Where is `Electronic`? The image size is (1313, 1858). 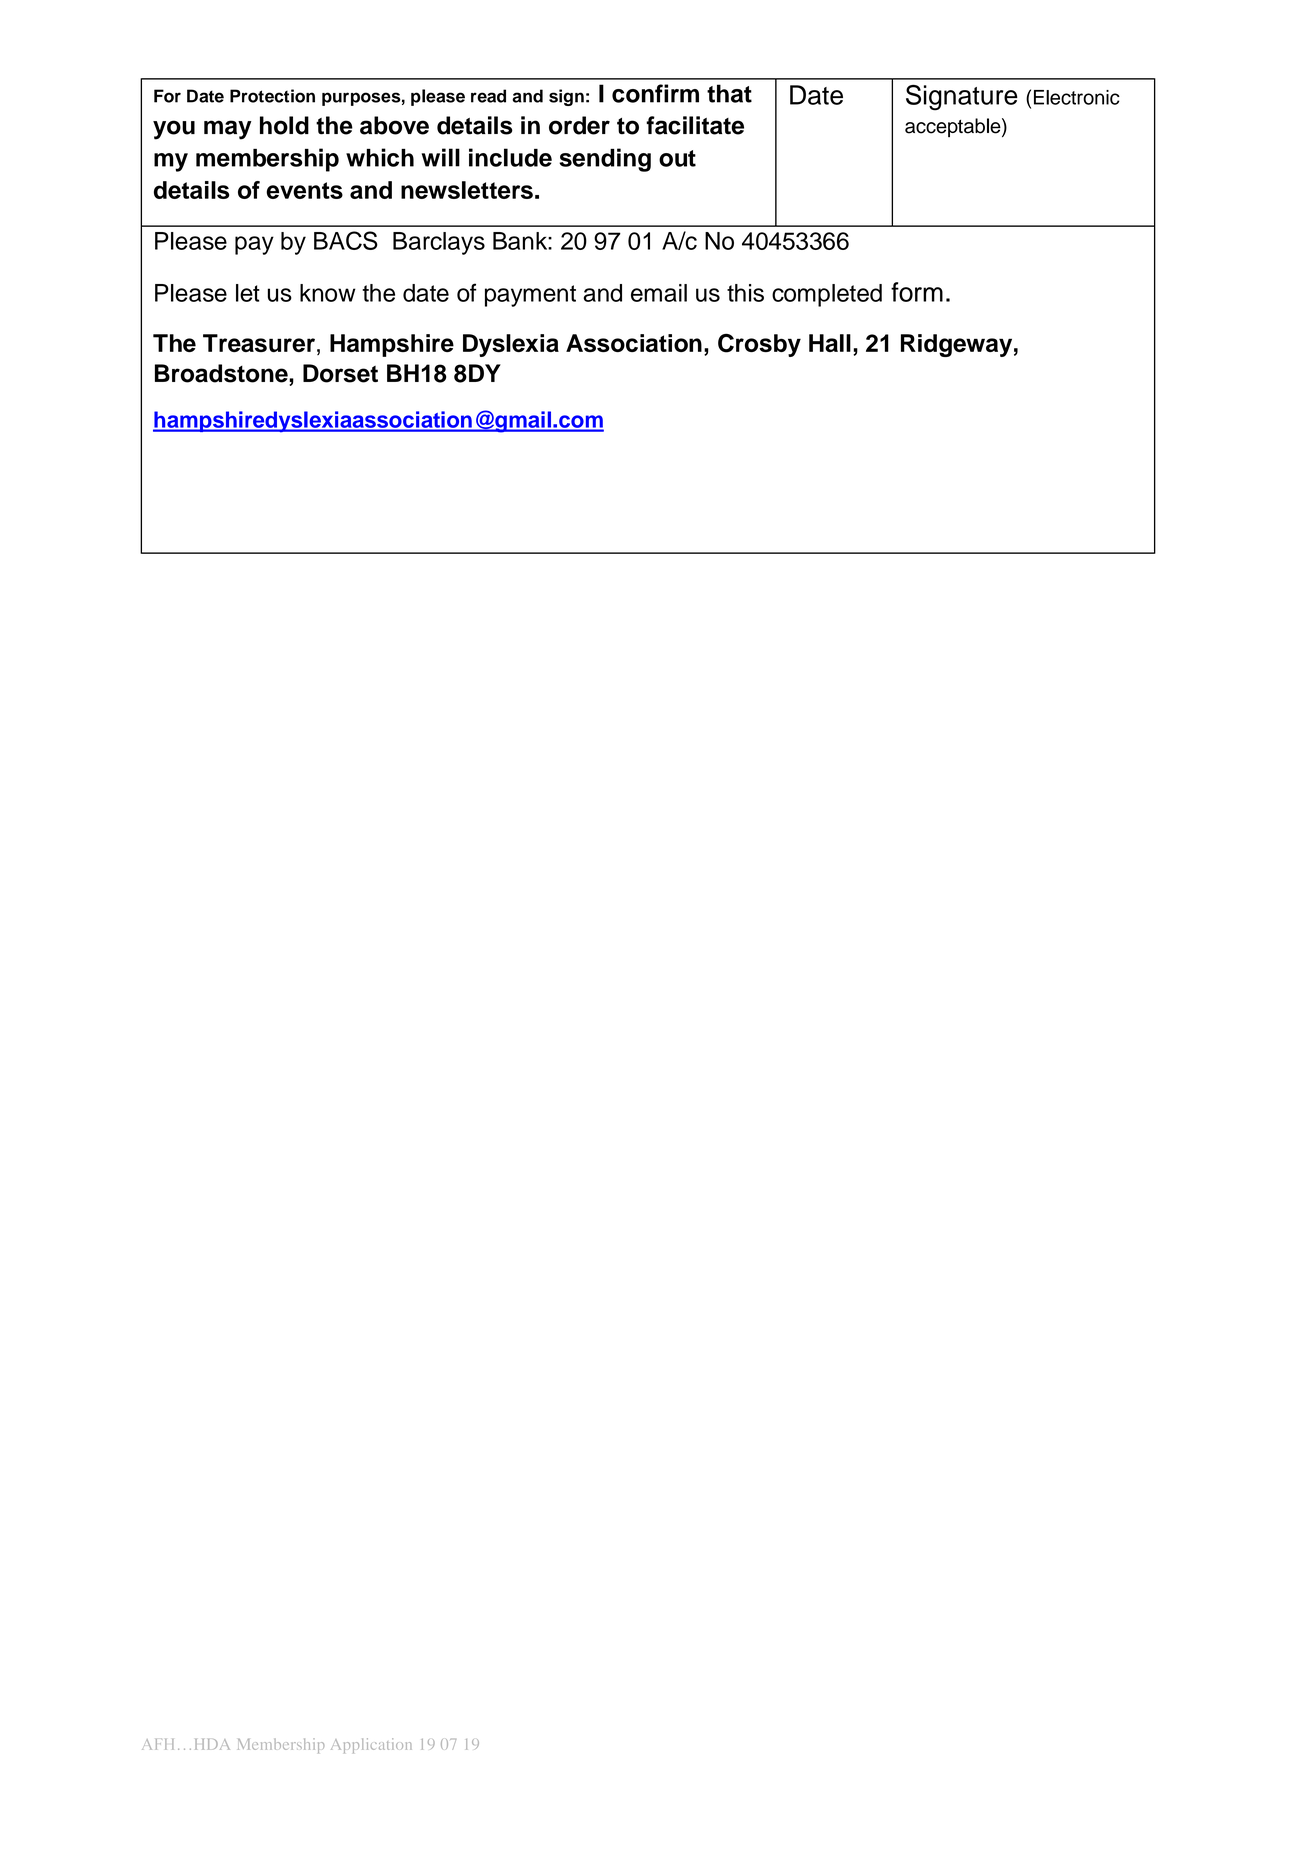
Electronic is located at coordinates (1077, 97).
